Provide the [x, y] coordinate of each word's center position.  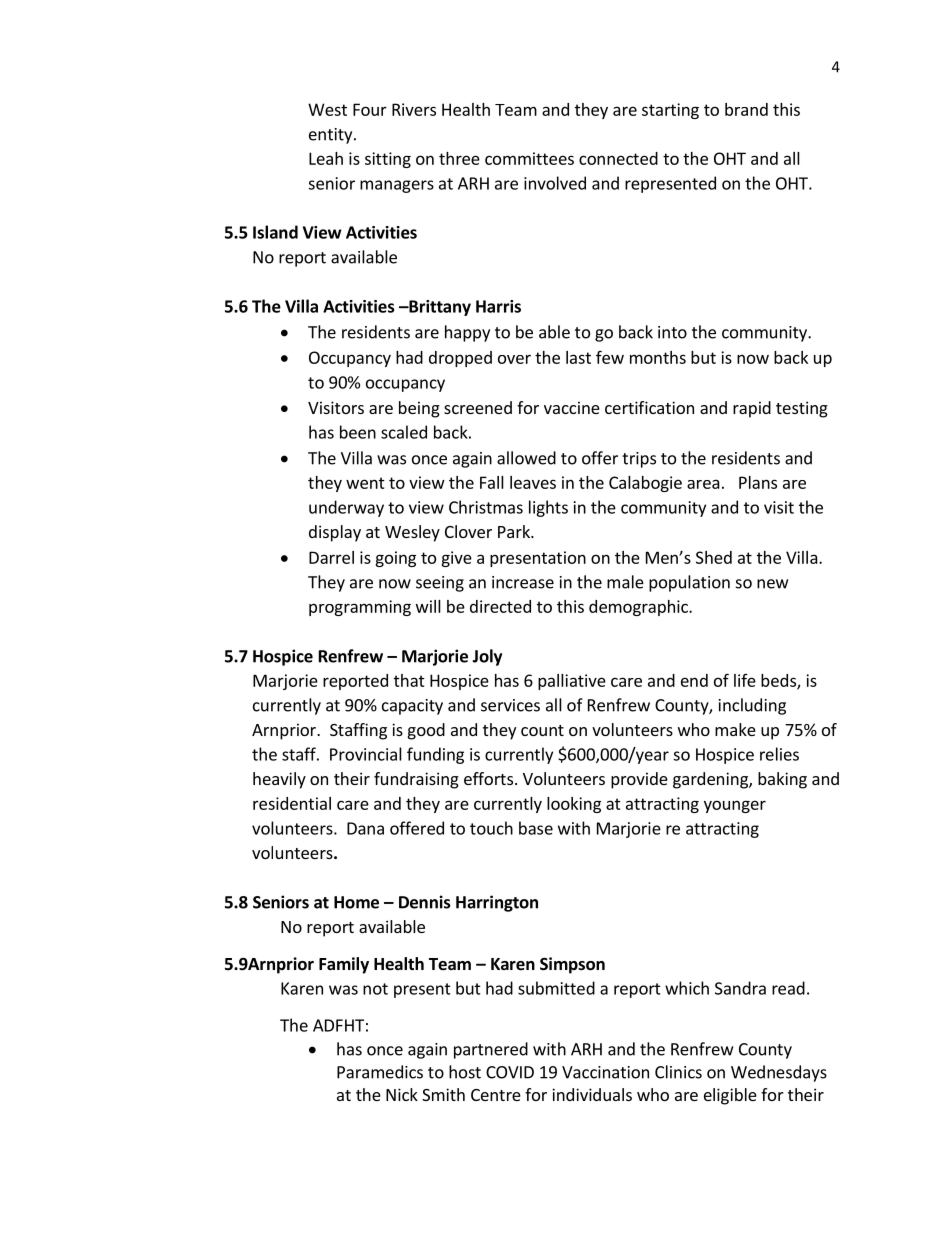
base [536, 828]
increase [523, 582]
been [358, 432]
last [578, 357]
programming [360, 608]
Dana [365, 828]
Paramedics [380, 1072]
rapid [752, 409]
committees [529, 158]
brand [746, 109]
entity [332, 136]
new [772, 584]
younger [735, 806]
